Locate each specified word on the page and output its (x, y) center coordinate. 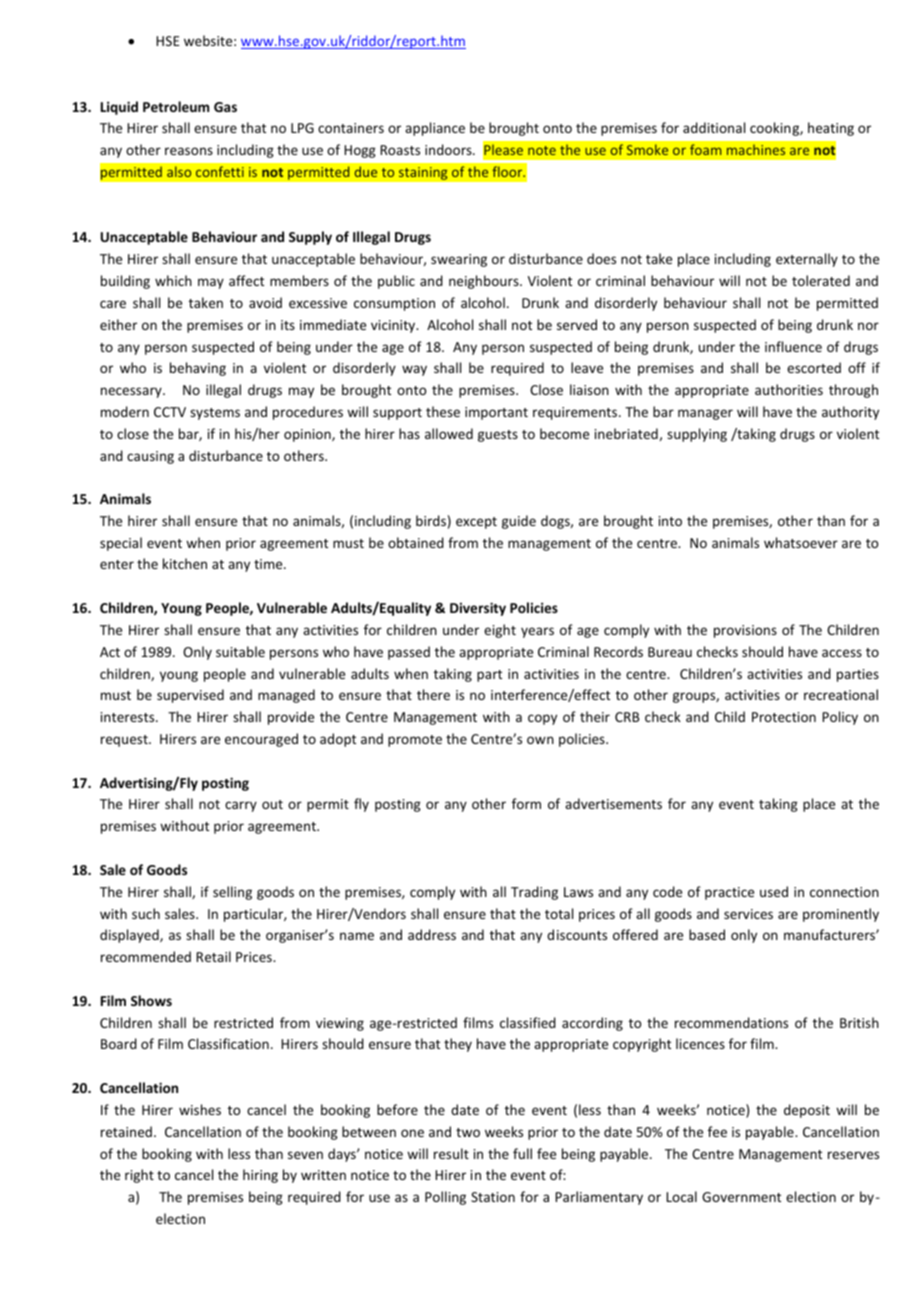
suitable (240, 651)
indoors (449, 149)
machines (756, 149)
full (522, 1153)
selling (232, 893)
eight (500, 631)
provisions (745, 631)
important (496, 413)
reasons (189, 151)
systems (215, 414)
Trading (534, 893)
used (774, 891)
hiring (260, 1176)
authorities (789, 389)
